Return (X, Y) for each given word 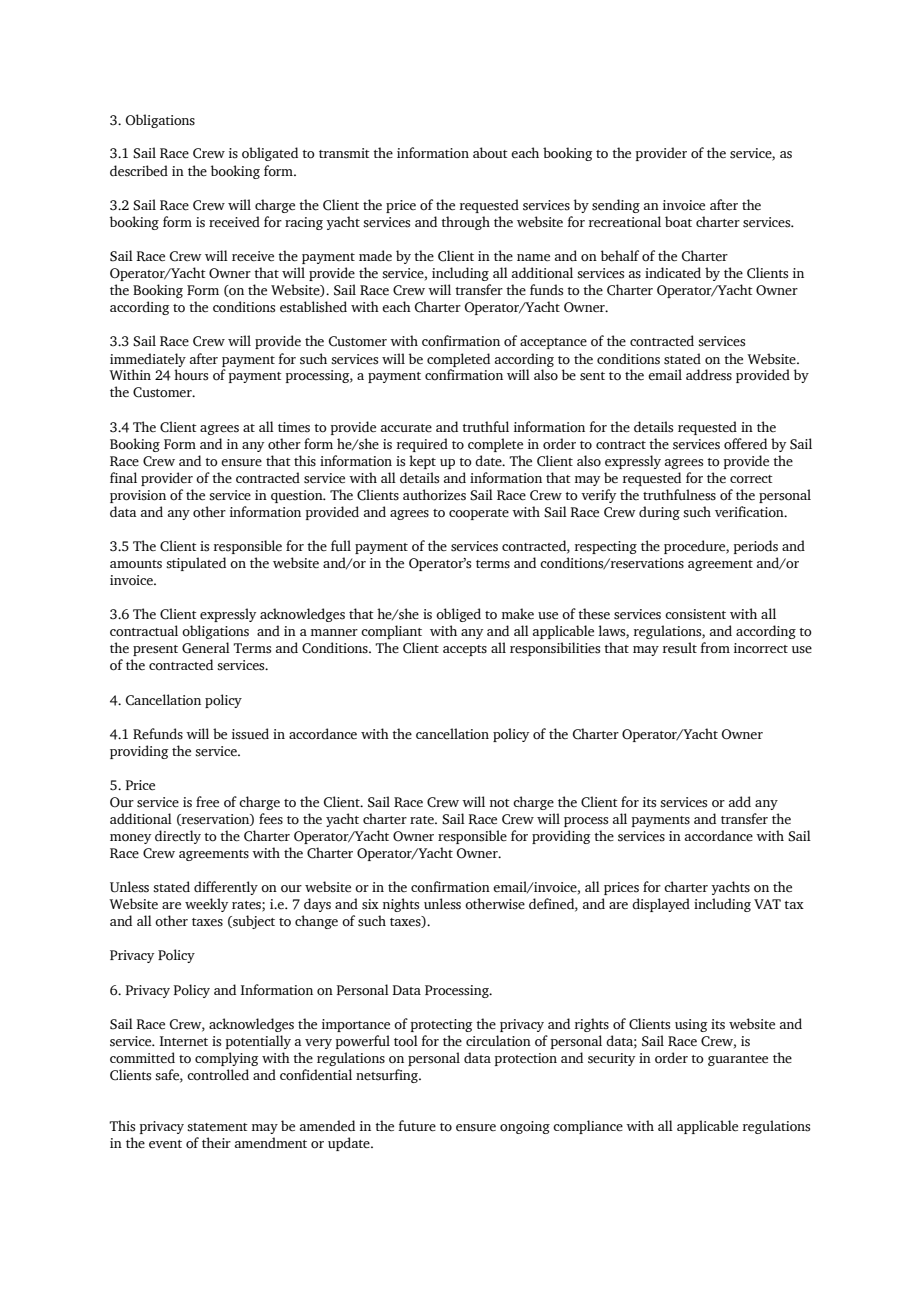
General (206, 648)
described (139, 171)
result (680, 648)
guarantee (738, 1060)
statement (217, 1127)
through (465, 223)
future (417, 1126)
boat (678, 222)
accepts (465, 650)
